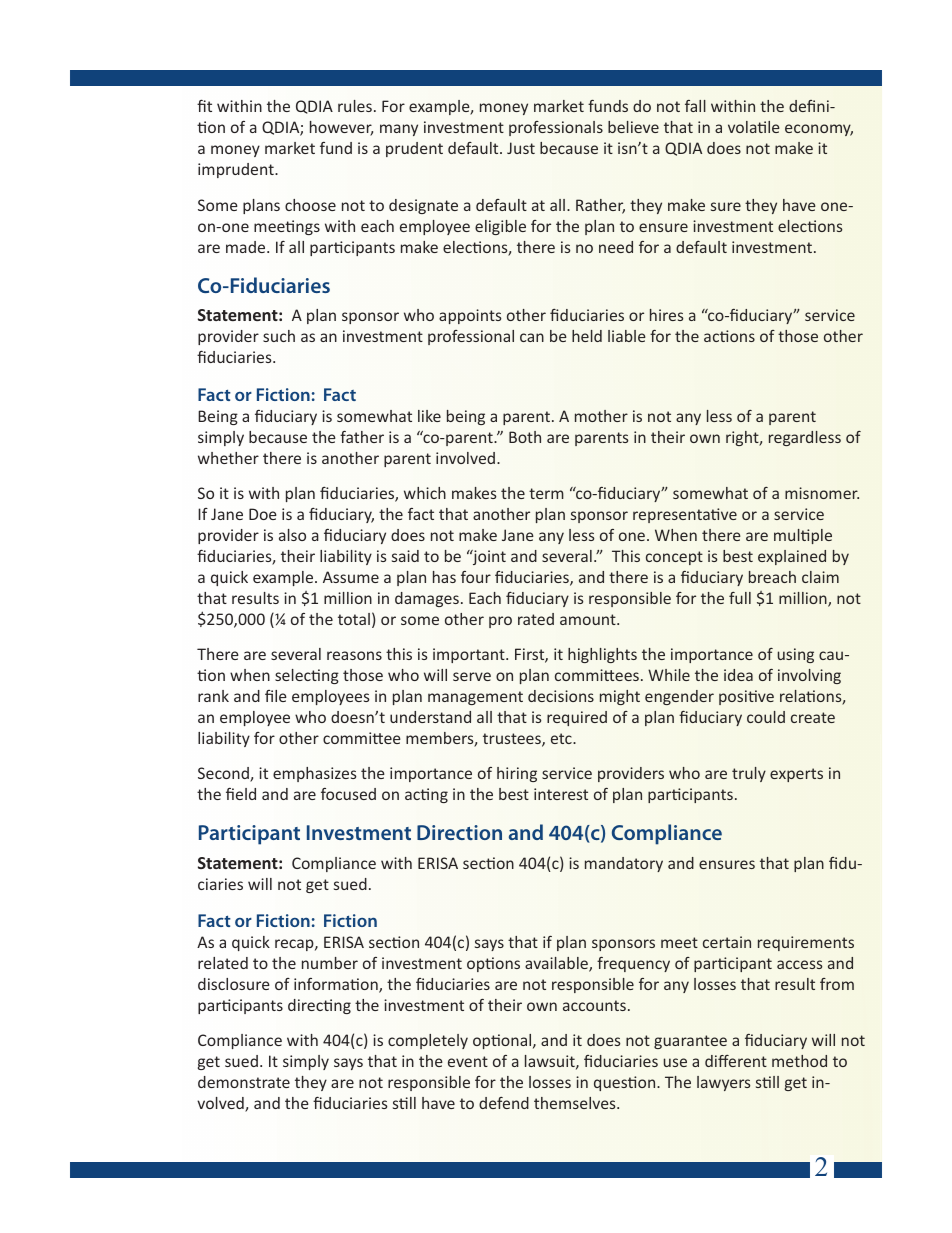 Image resolution: width=952 pixels, height=1233 pixels. I want to click on interest, so click(561, 794).
